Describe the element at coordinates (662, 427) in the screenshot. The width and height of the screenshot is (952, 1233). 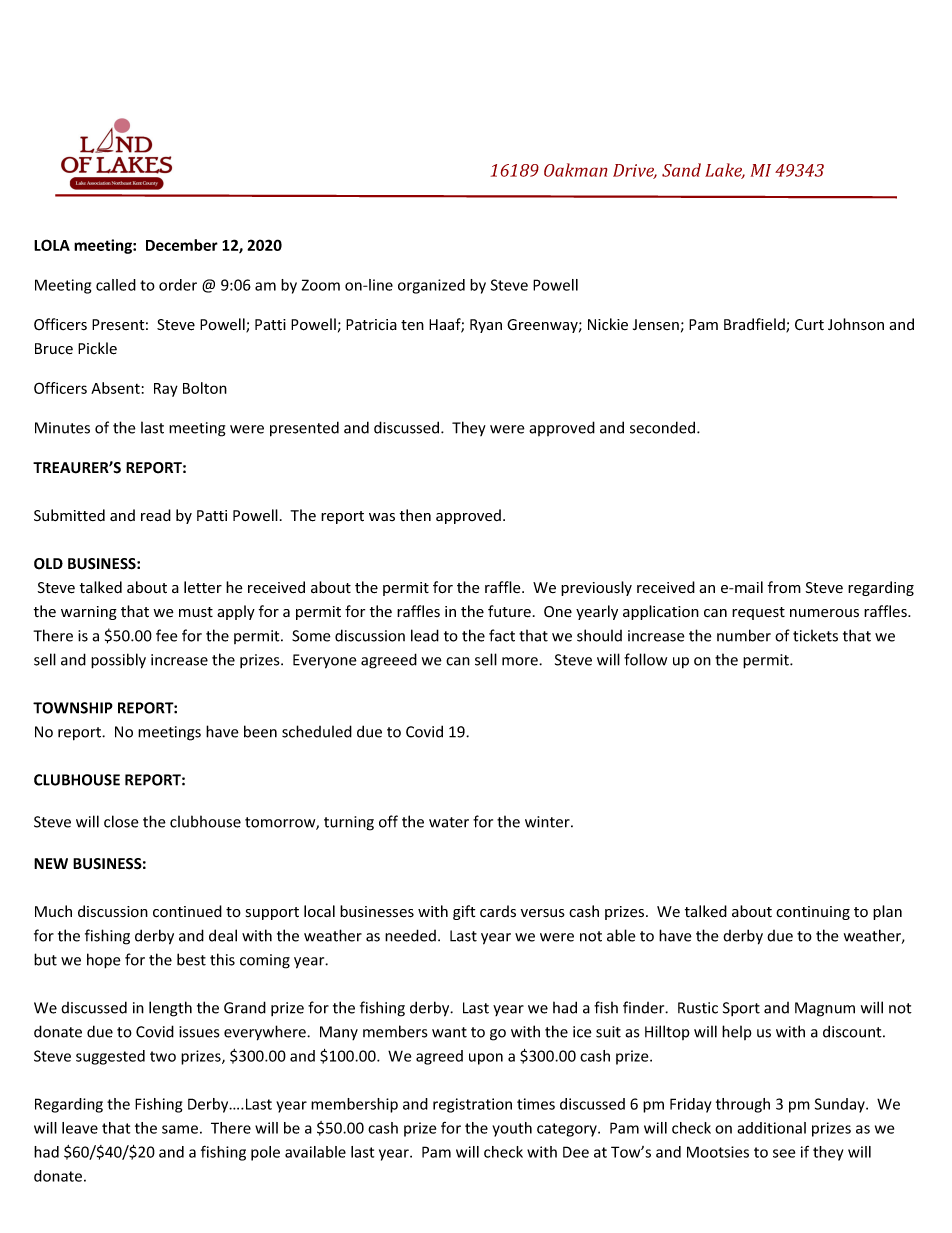
I see `seconded` at that location.
